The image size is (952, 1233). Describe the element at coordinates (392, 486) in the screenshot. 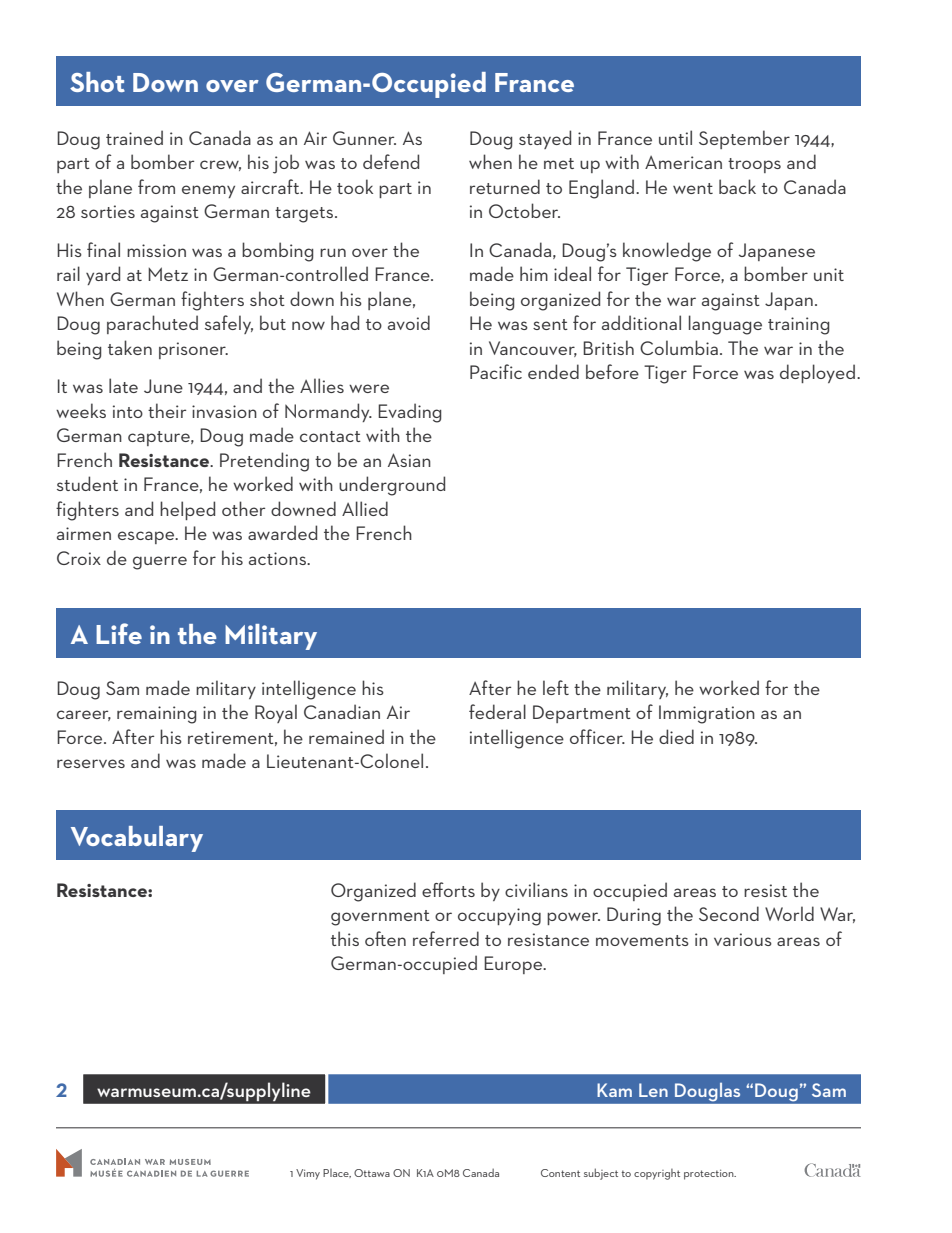

I see `underground` at that location.
